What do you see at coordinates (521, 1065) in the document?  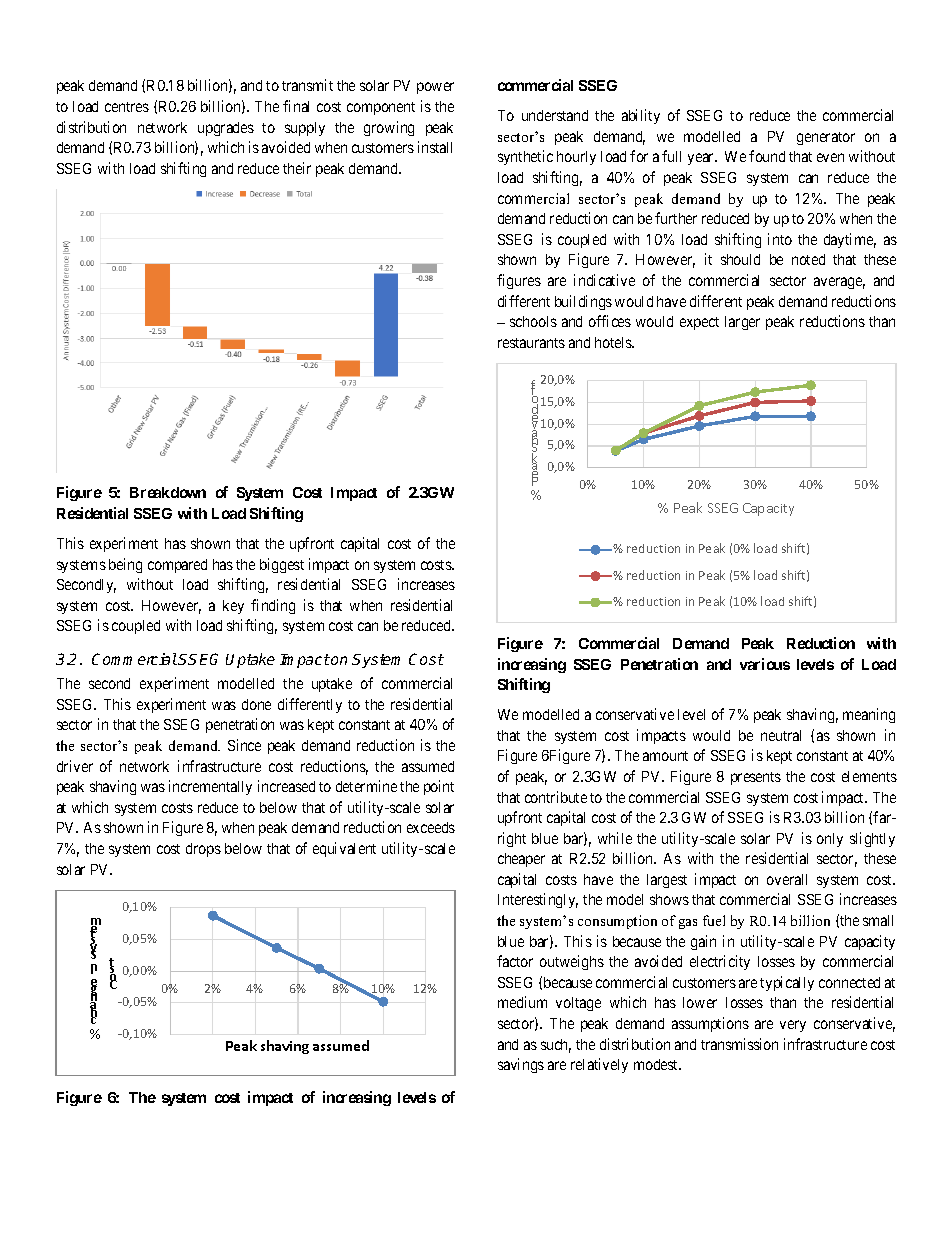 I see `savings` at bounding box center [521, 1065].
